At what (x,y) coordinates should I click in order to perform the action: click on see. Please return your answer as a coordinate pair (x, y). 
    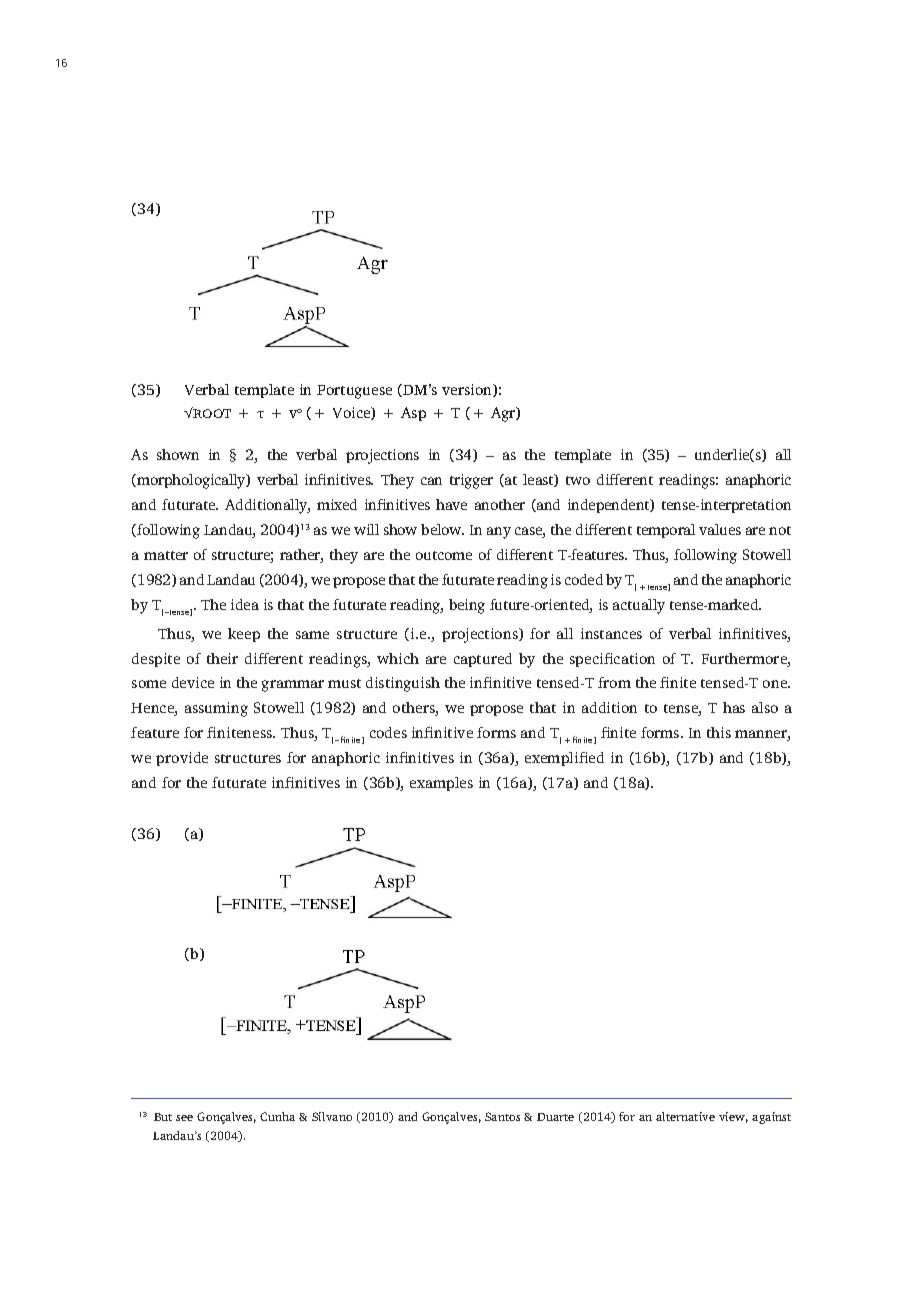
    Looking at the image, I should click on (184, 1118).
